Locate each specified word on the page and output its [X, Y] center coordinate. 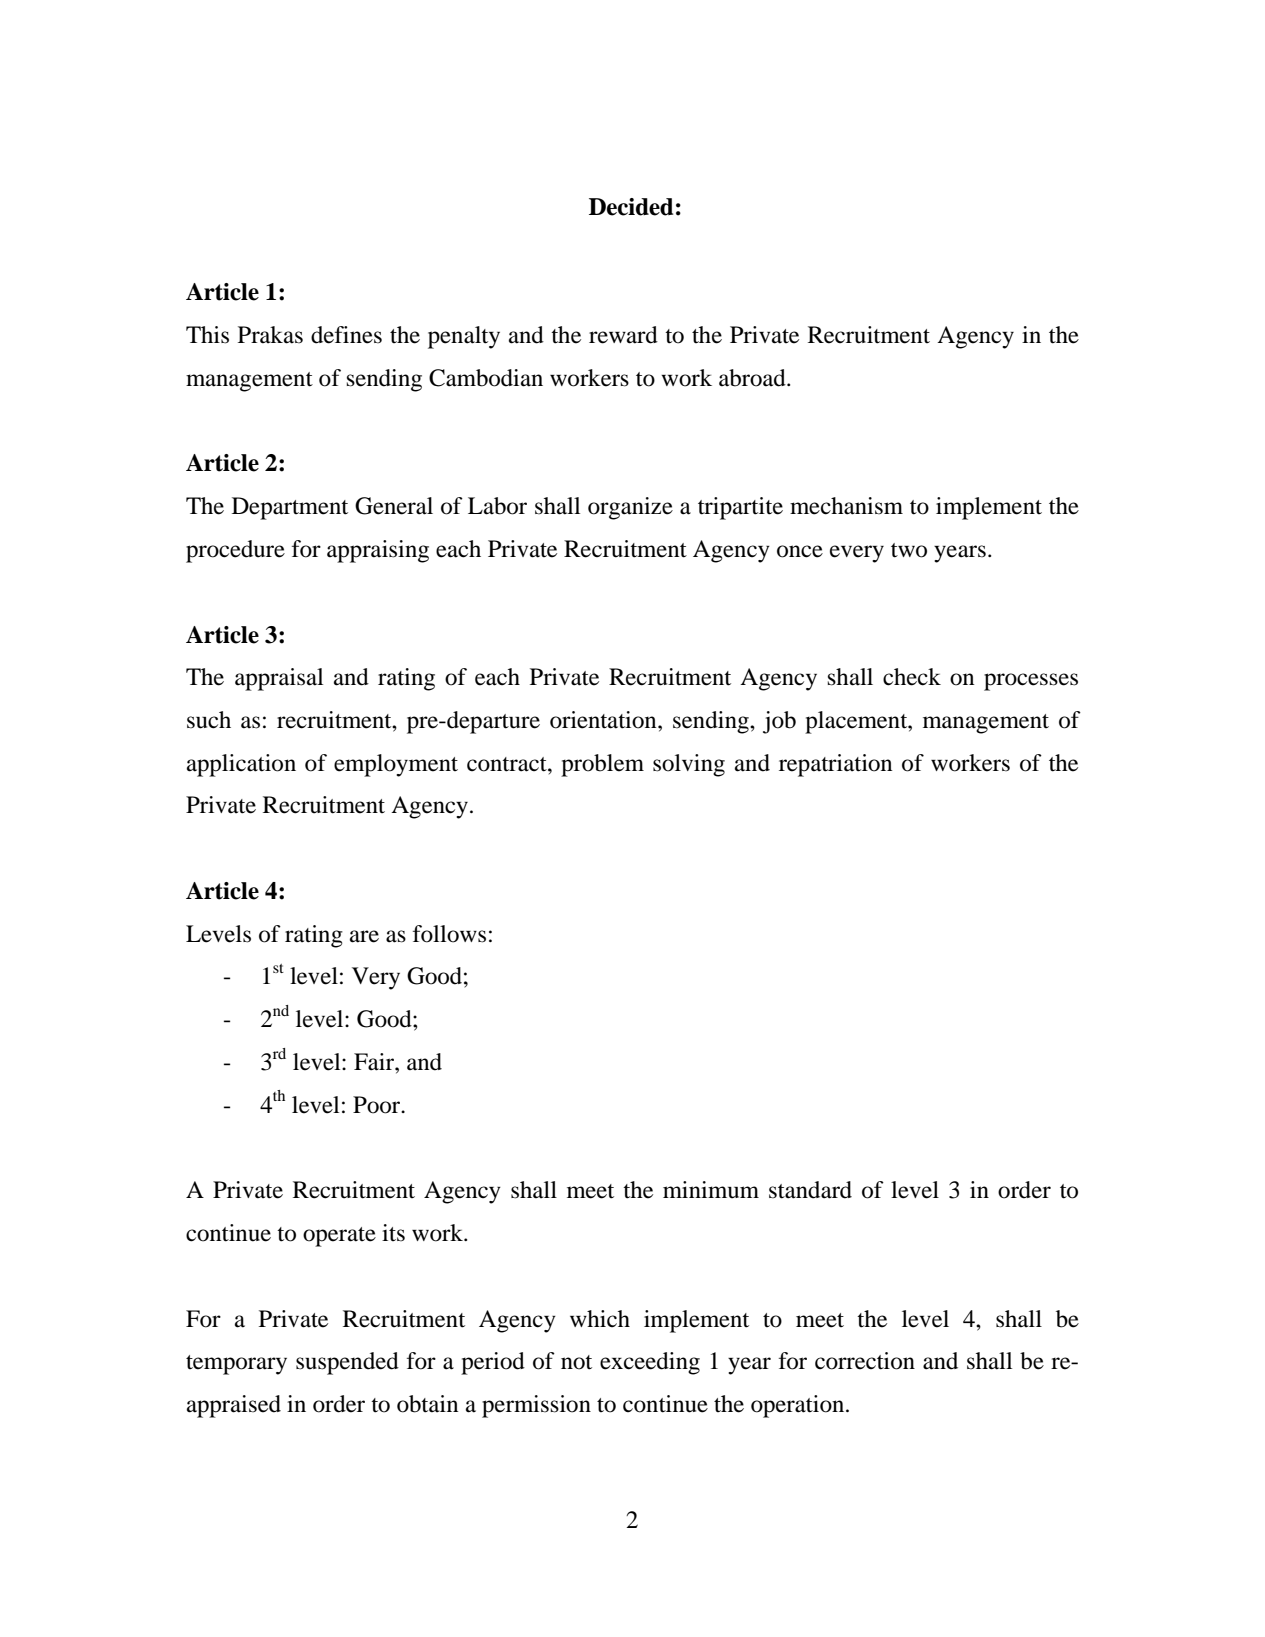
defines [346, 335]
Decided [631, 207]
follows [449, 934]
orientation [604, 720]
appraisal [279, 679]
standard [810, 1190]
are [364, 936]
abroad [753, 378]
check [912, 677]
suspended [347, 1363]
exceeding [650, 1363]
